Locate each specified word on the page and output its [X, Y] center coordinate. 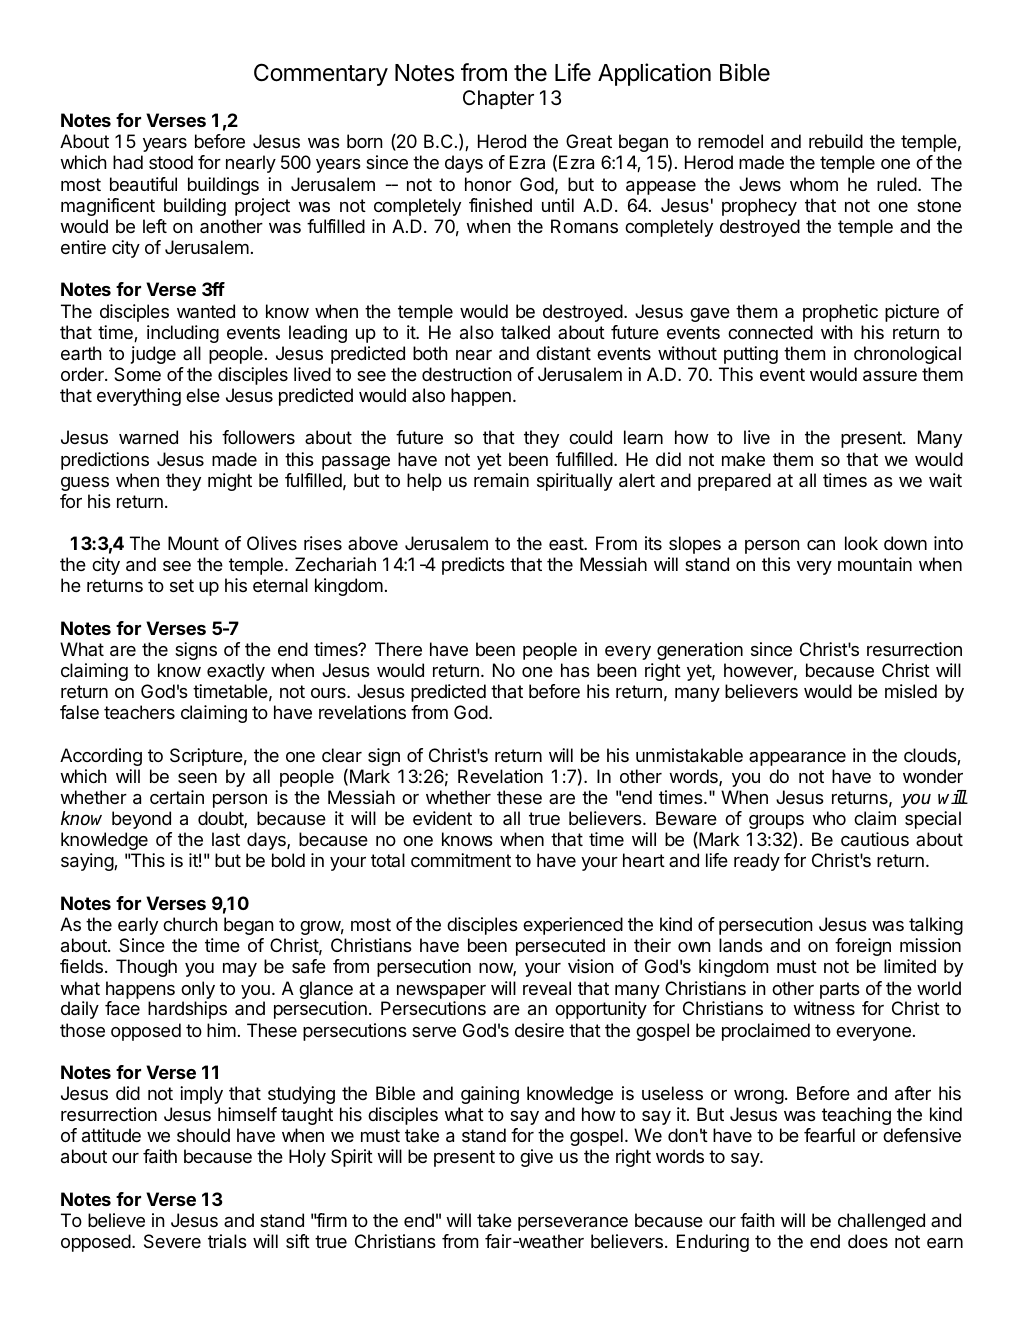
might [230, 482]
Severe [172, 1241]
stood [171, 162]
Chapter [498, 99]
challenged [881, 1222]
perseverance [573, 1224]
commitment [461, 860]
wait [945, 480]
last [226, 839]
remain [501, 480]
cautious [875, 839]
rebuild [836, 141]
